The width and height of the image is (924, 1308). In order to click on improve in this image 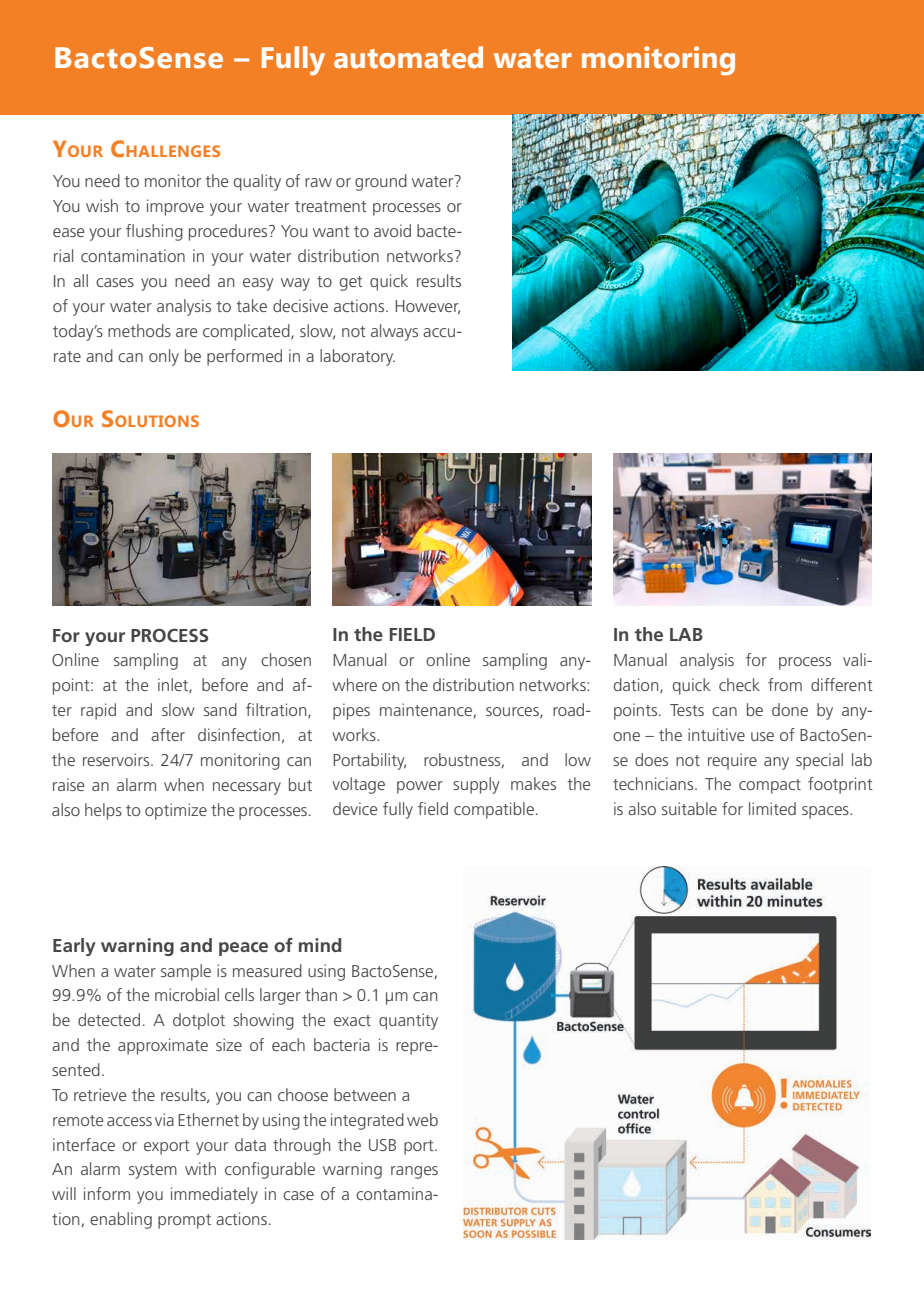, I will do `click(175, 207)`.
